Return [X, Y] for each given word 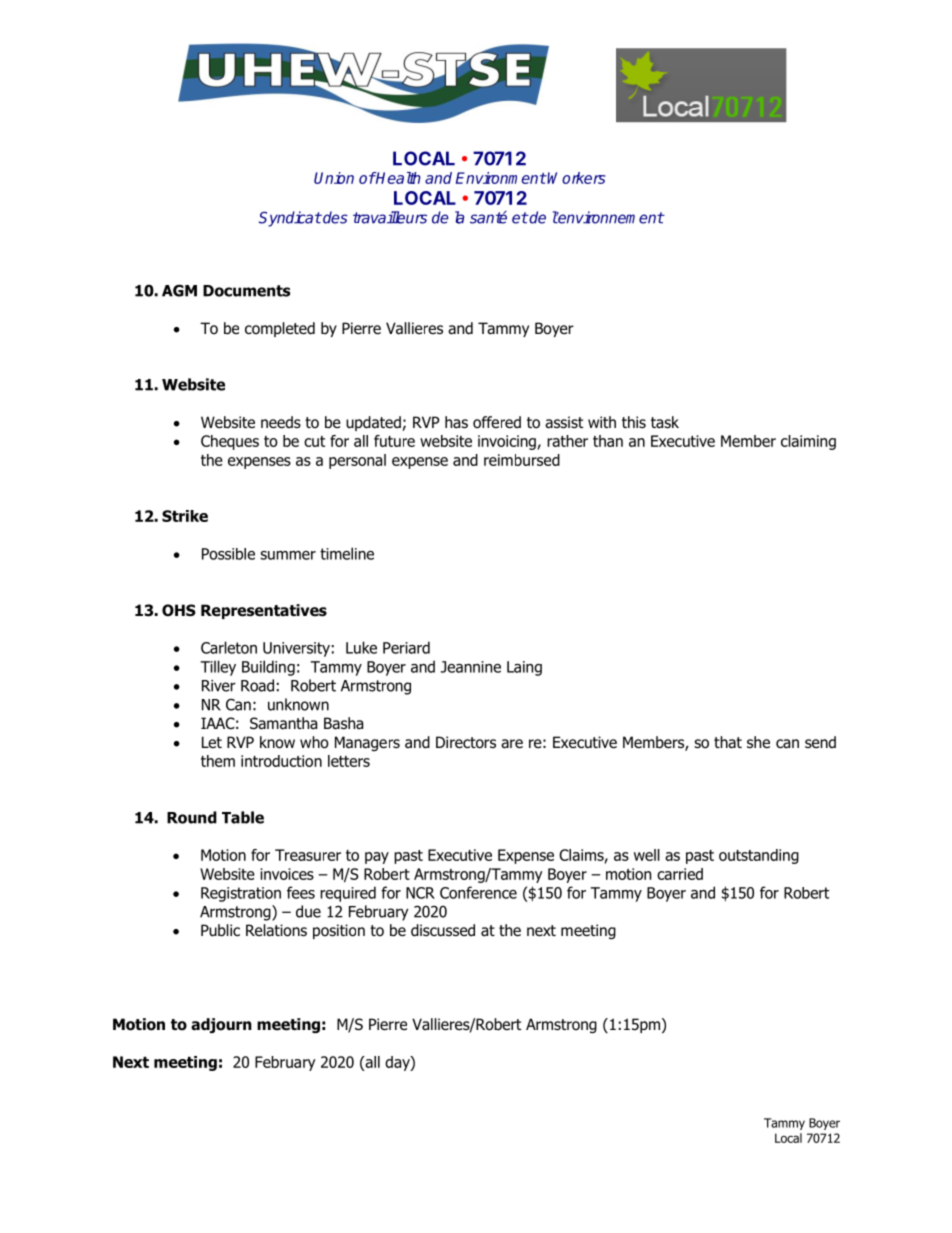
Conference [478, 892]
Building [268, 668]
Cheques [230, 442]
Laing [524, 668]
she [758, 742]
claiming [808, 442]
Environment [501, 178]
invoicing [508, 442]
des [334, 217]
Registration [241, 894]
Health [398, 178]
